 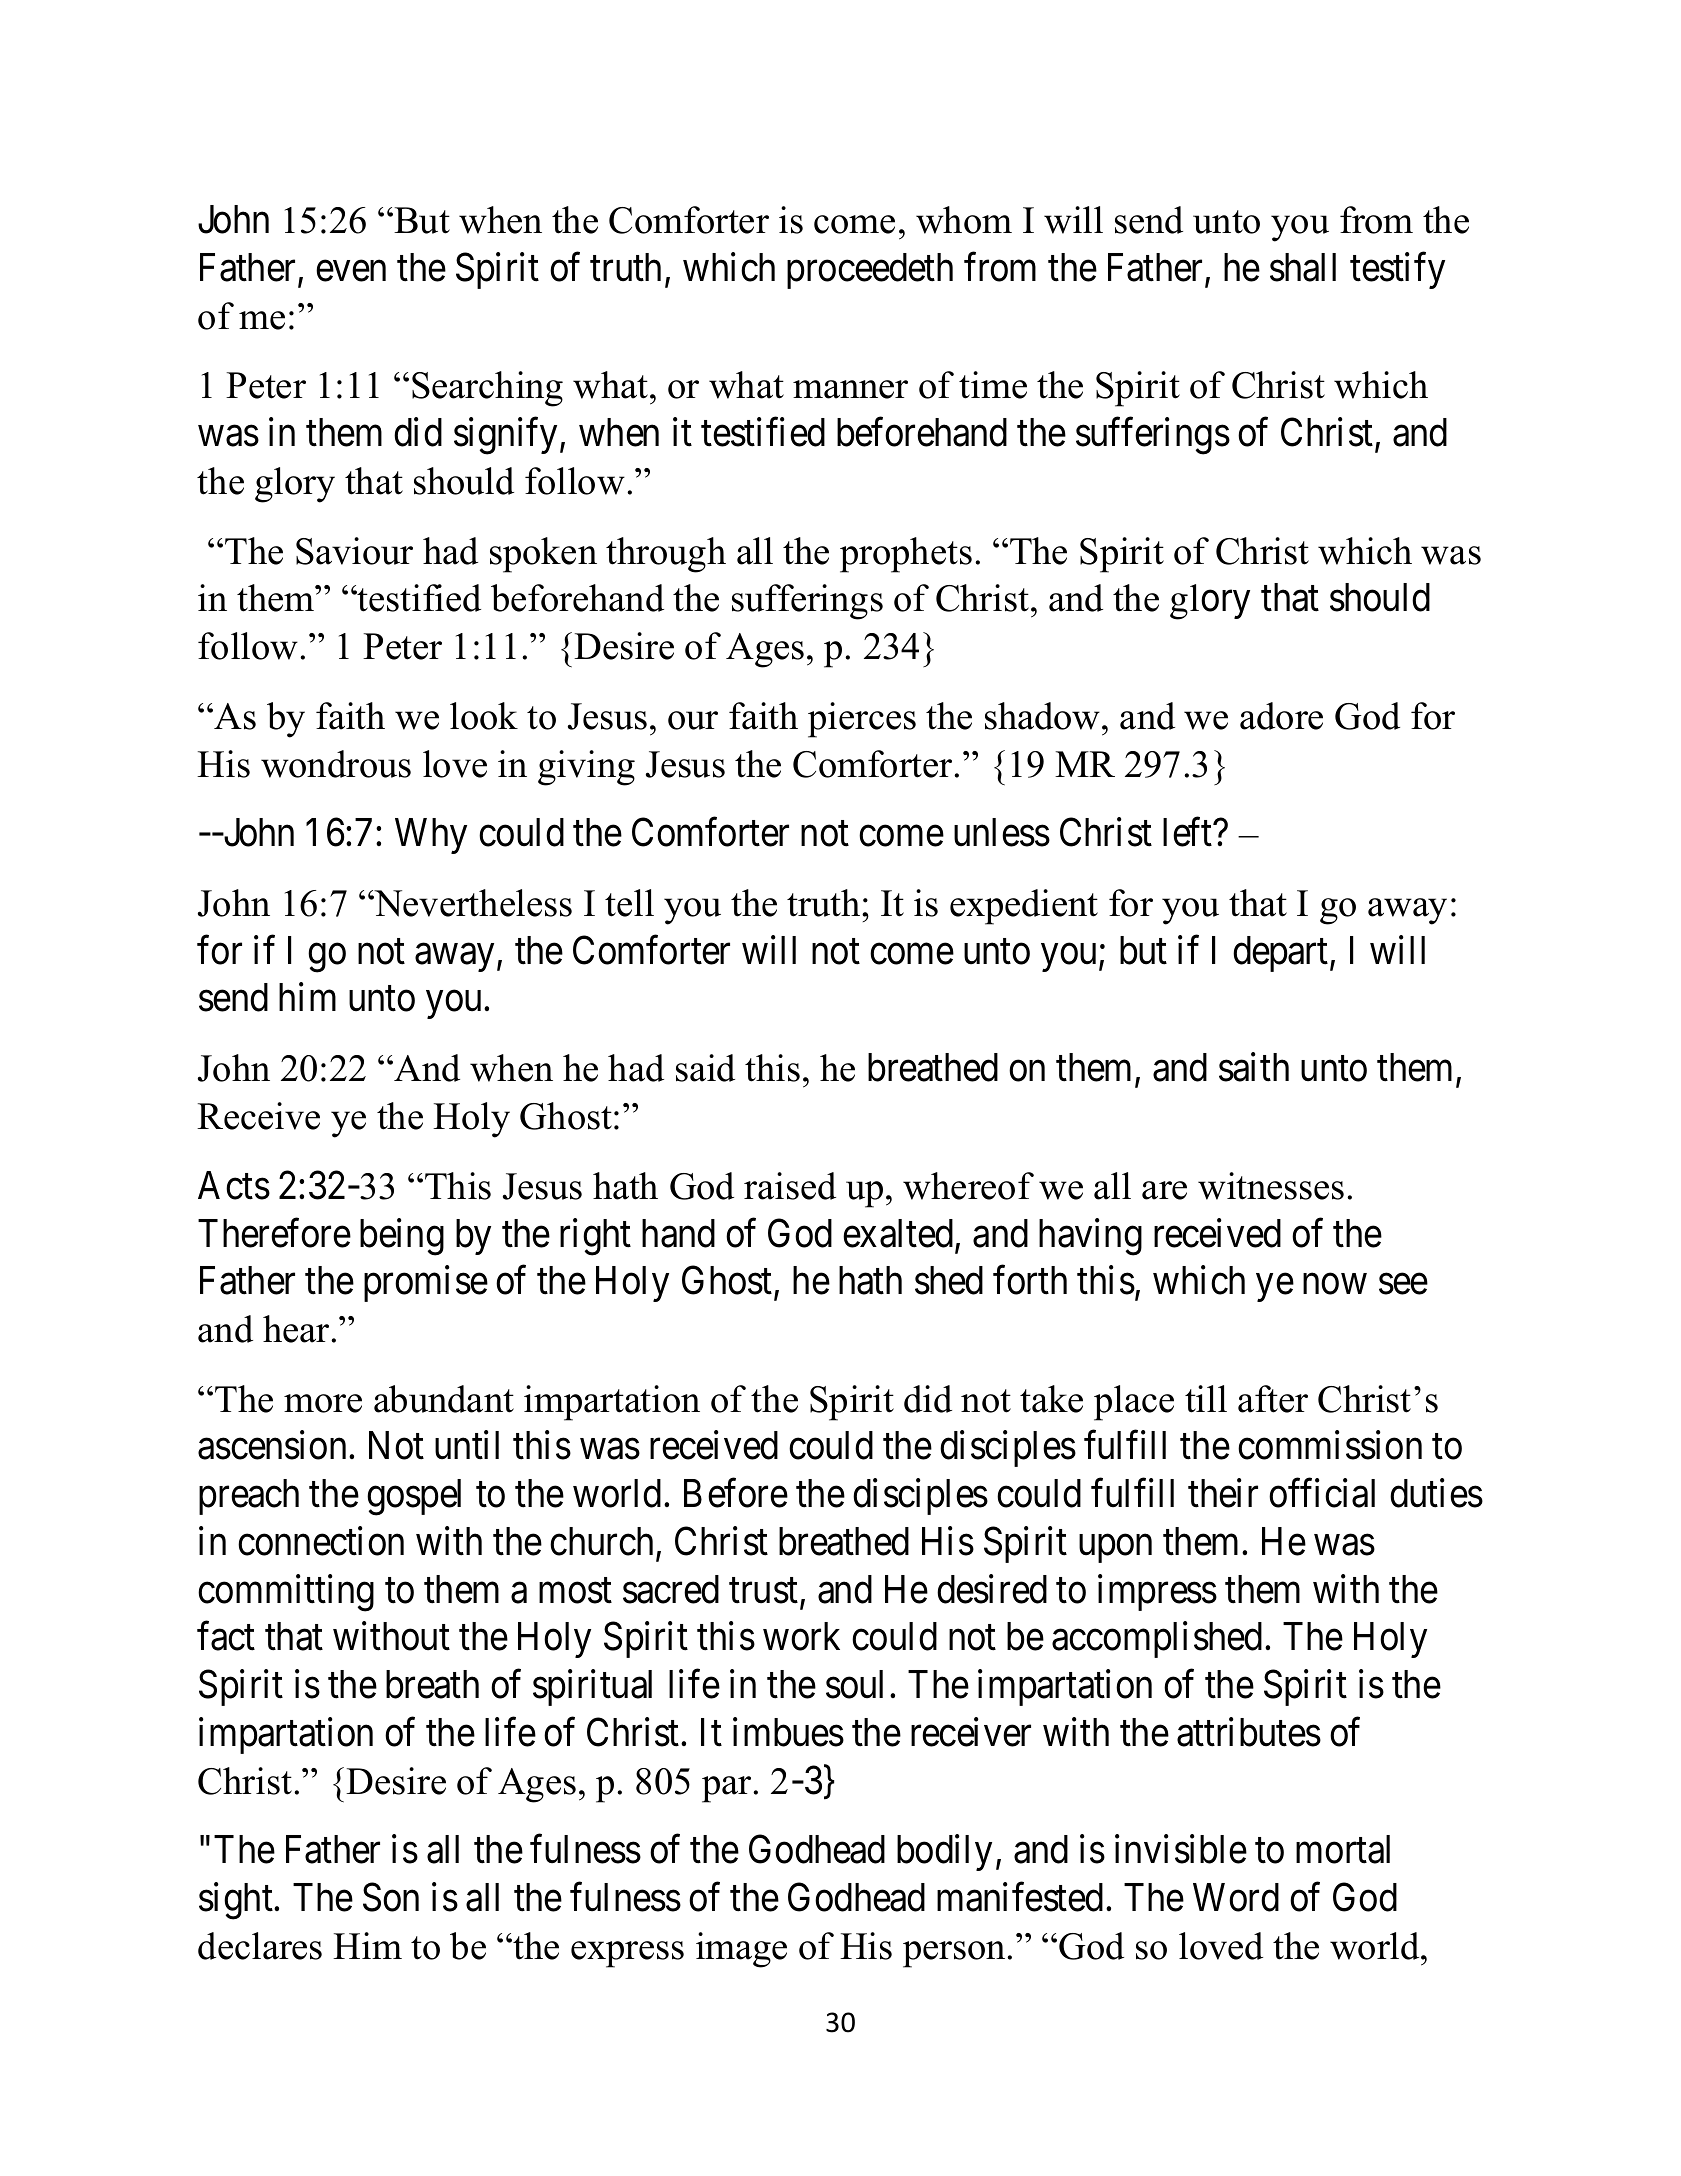 I want to click on wondrous, so click(x=336, y=764).
